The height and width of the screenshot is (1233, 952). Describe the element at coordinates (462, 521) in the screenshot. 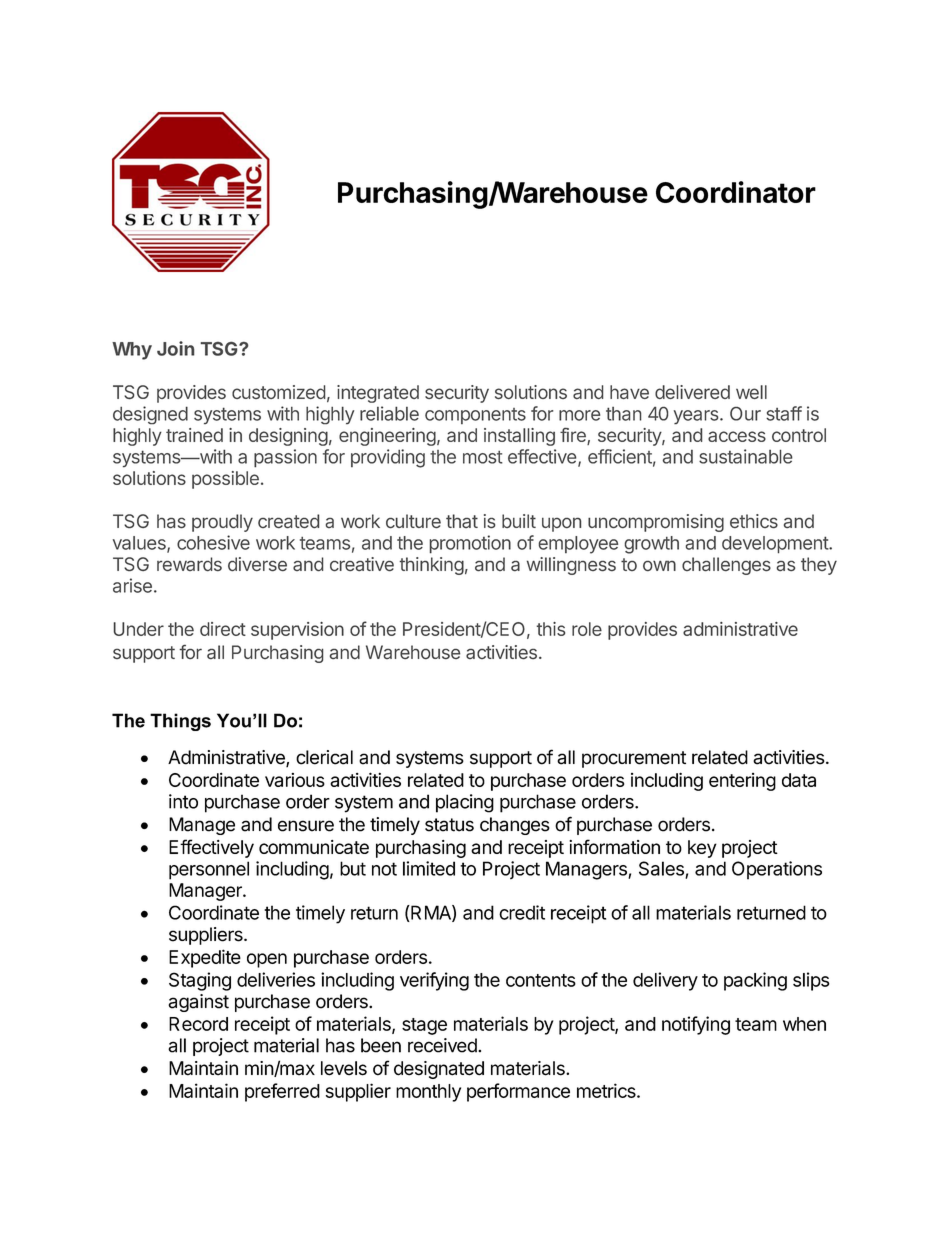

I see `that` at that location.
